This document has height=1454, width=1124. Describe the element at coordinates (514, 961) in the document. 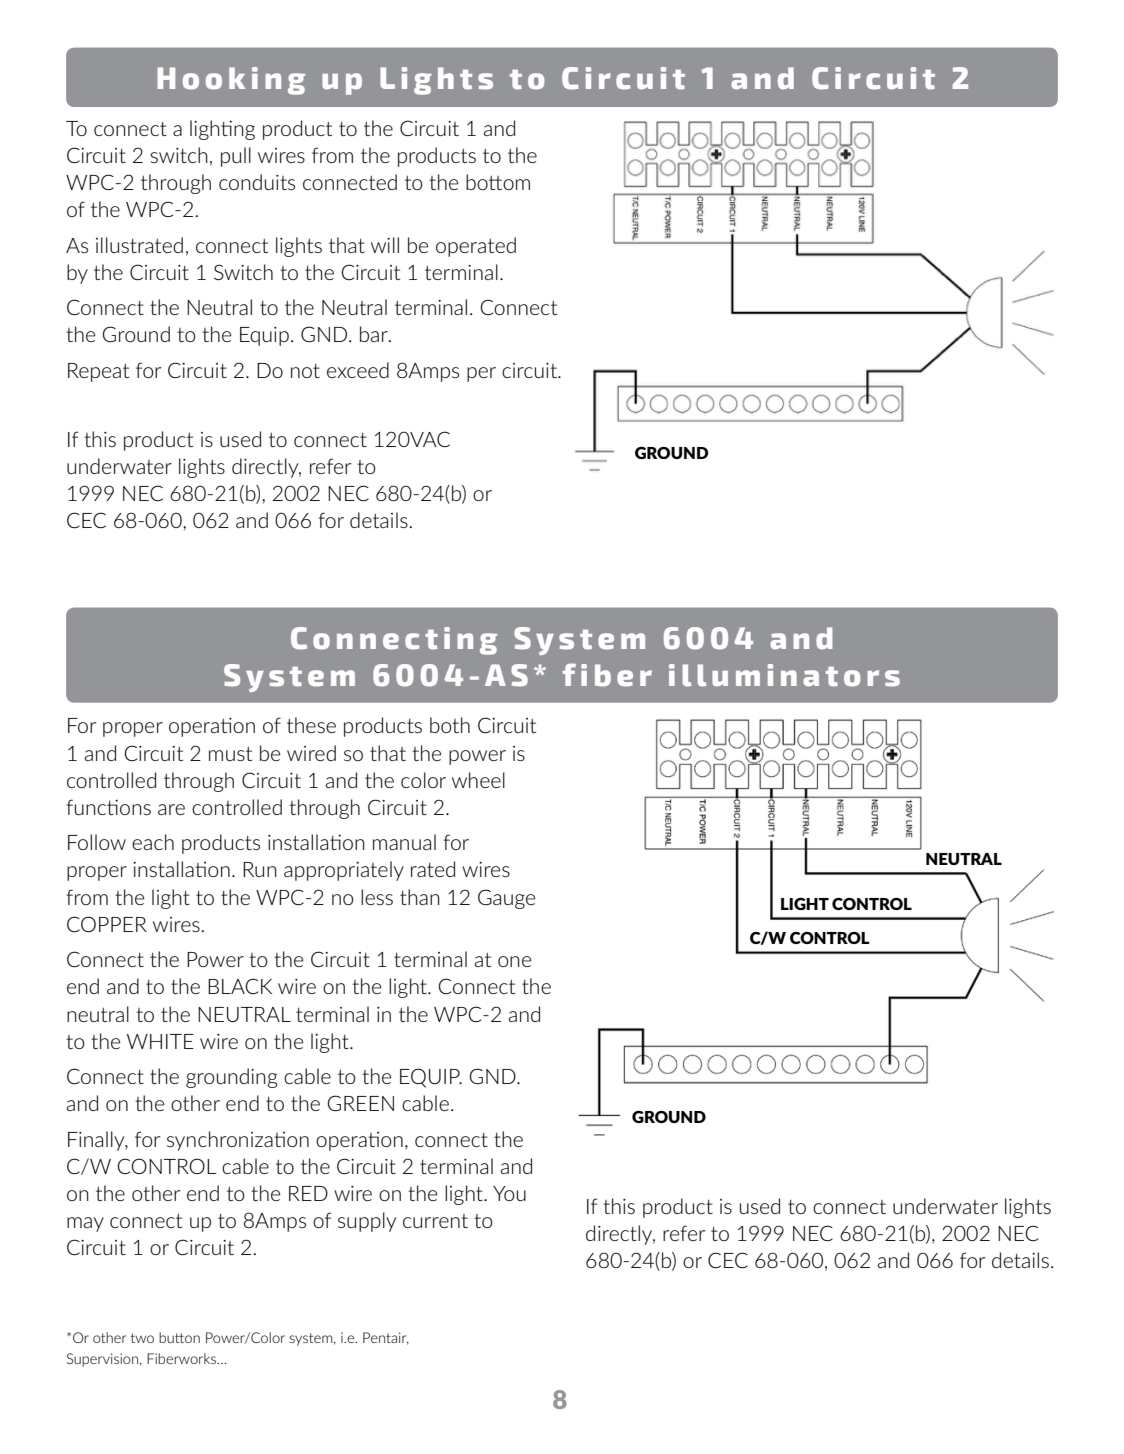

I see `one` at that location.
